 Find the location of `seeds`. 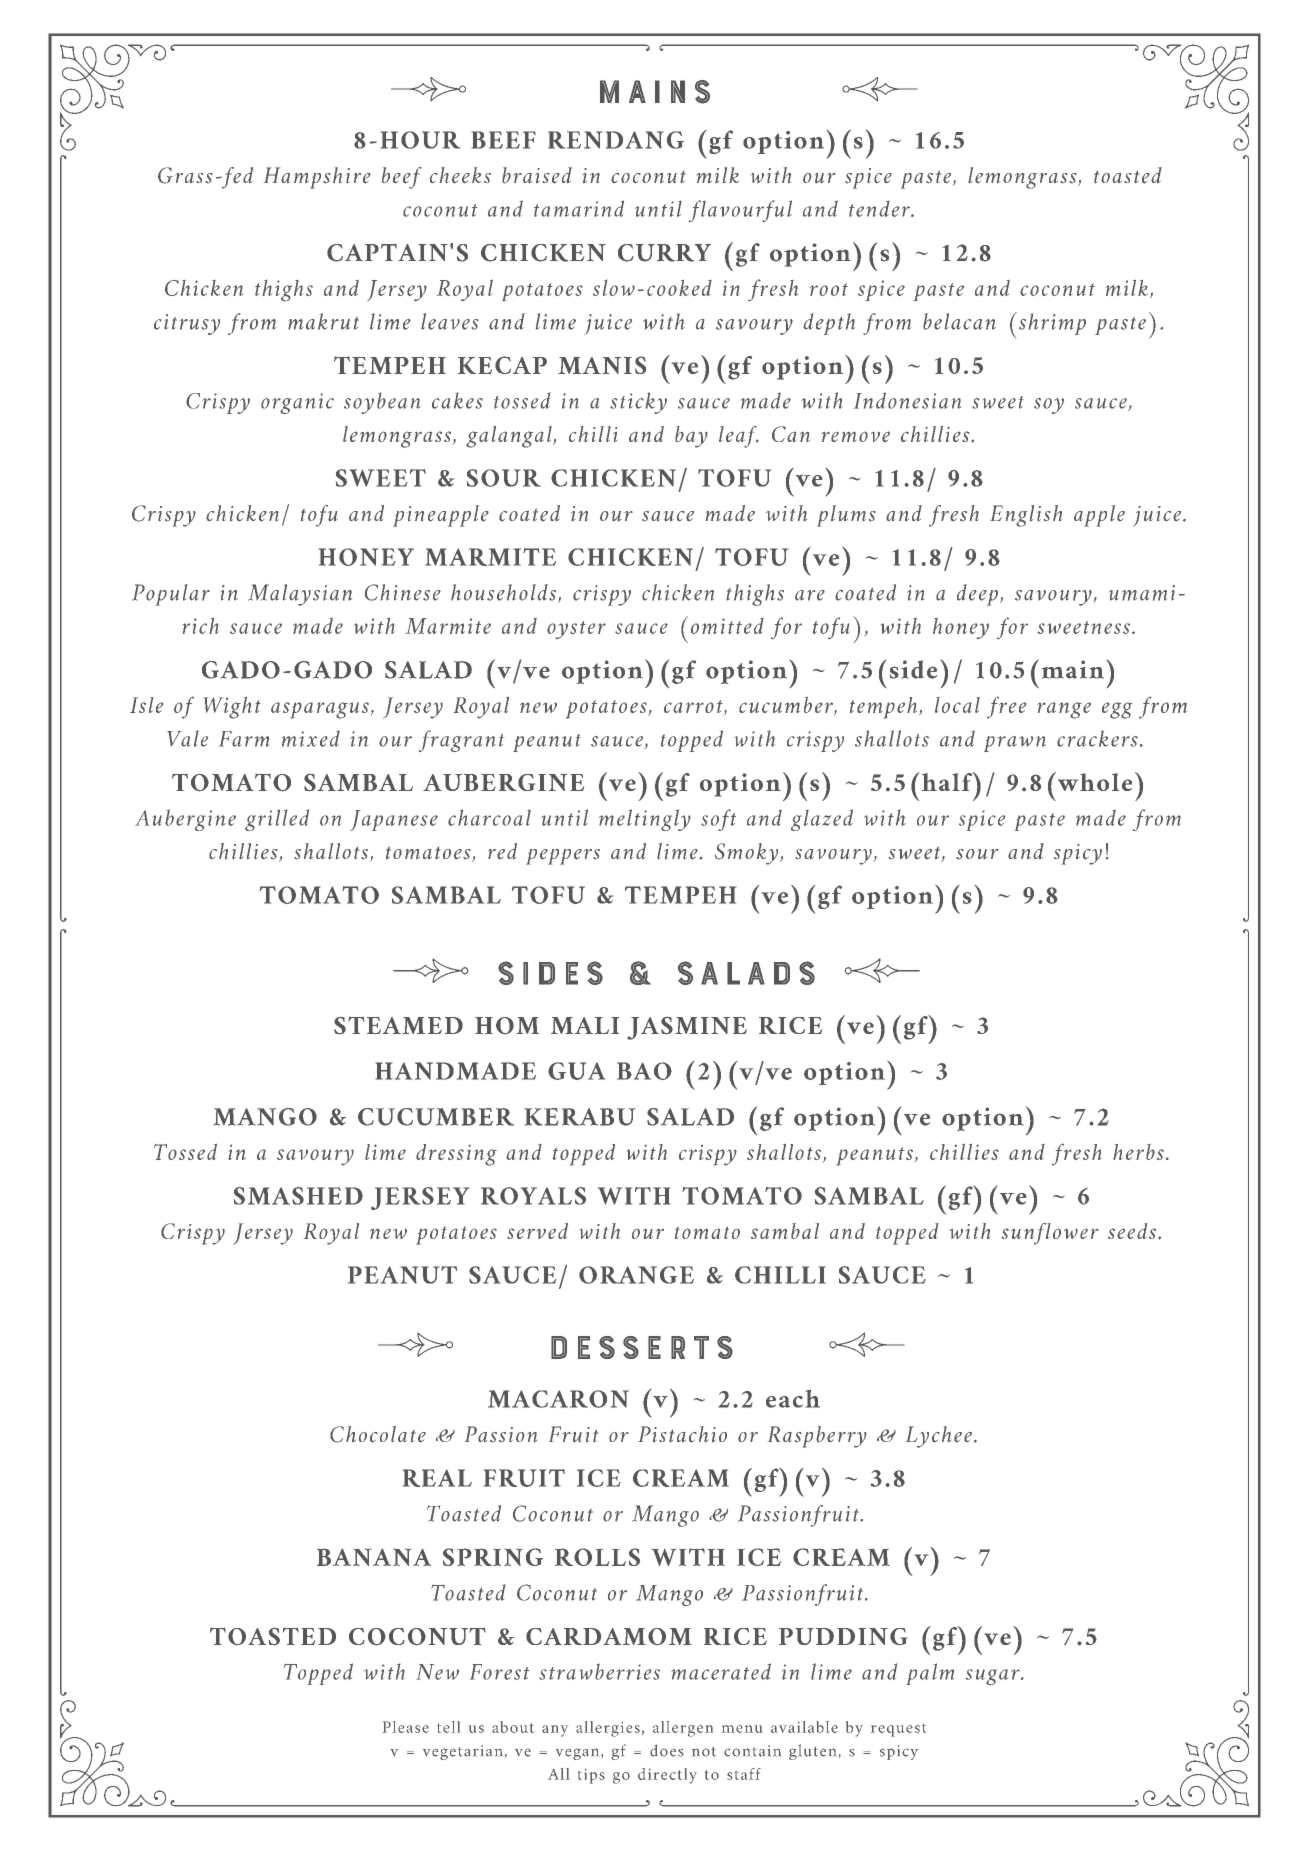

seeds is located at coordinates (1133, 1231).
